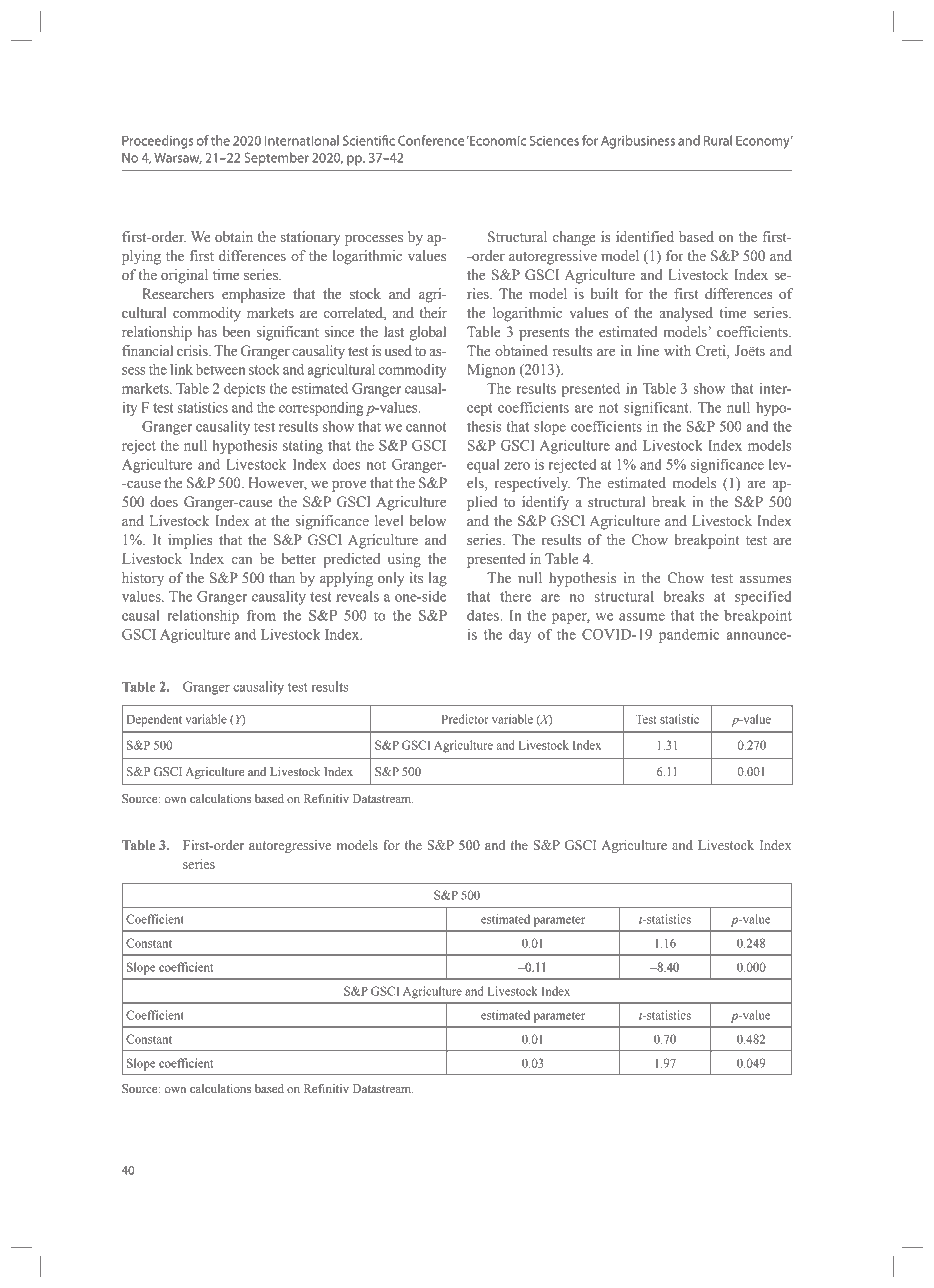 This document has height=1288, width=934. What do you see at coordinates (763, 597) in the document?
I see `specified` at bounding box center [763, 597].
